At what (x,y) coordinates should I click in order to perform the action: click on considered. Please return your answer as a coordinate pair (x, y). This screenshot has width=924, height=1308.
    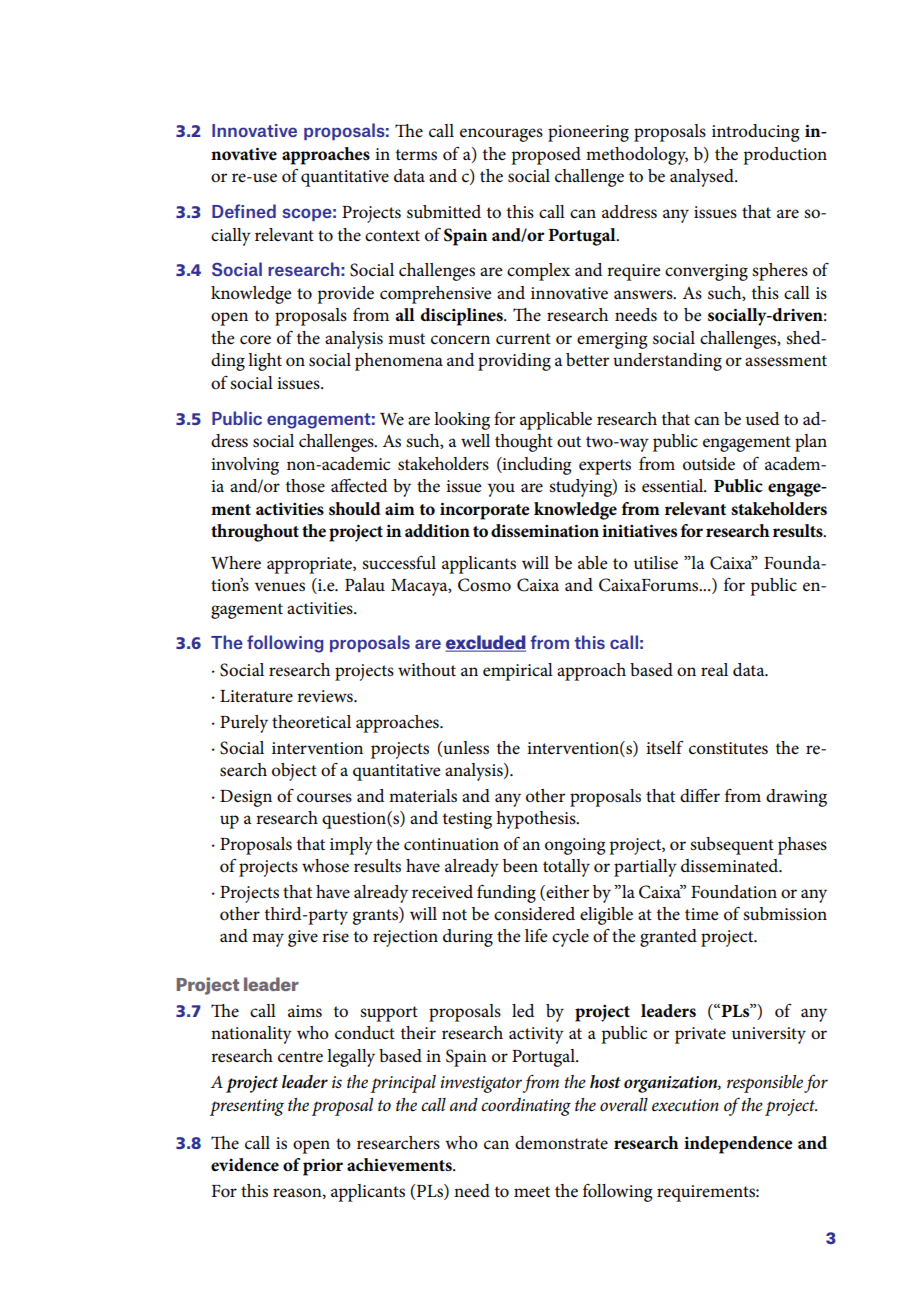
    Looking at the image, I should click on (534, 914).
